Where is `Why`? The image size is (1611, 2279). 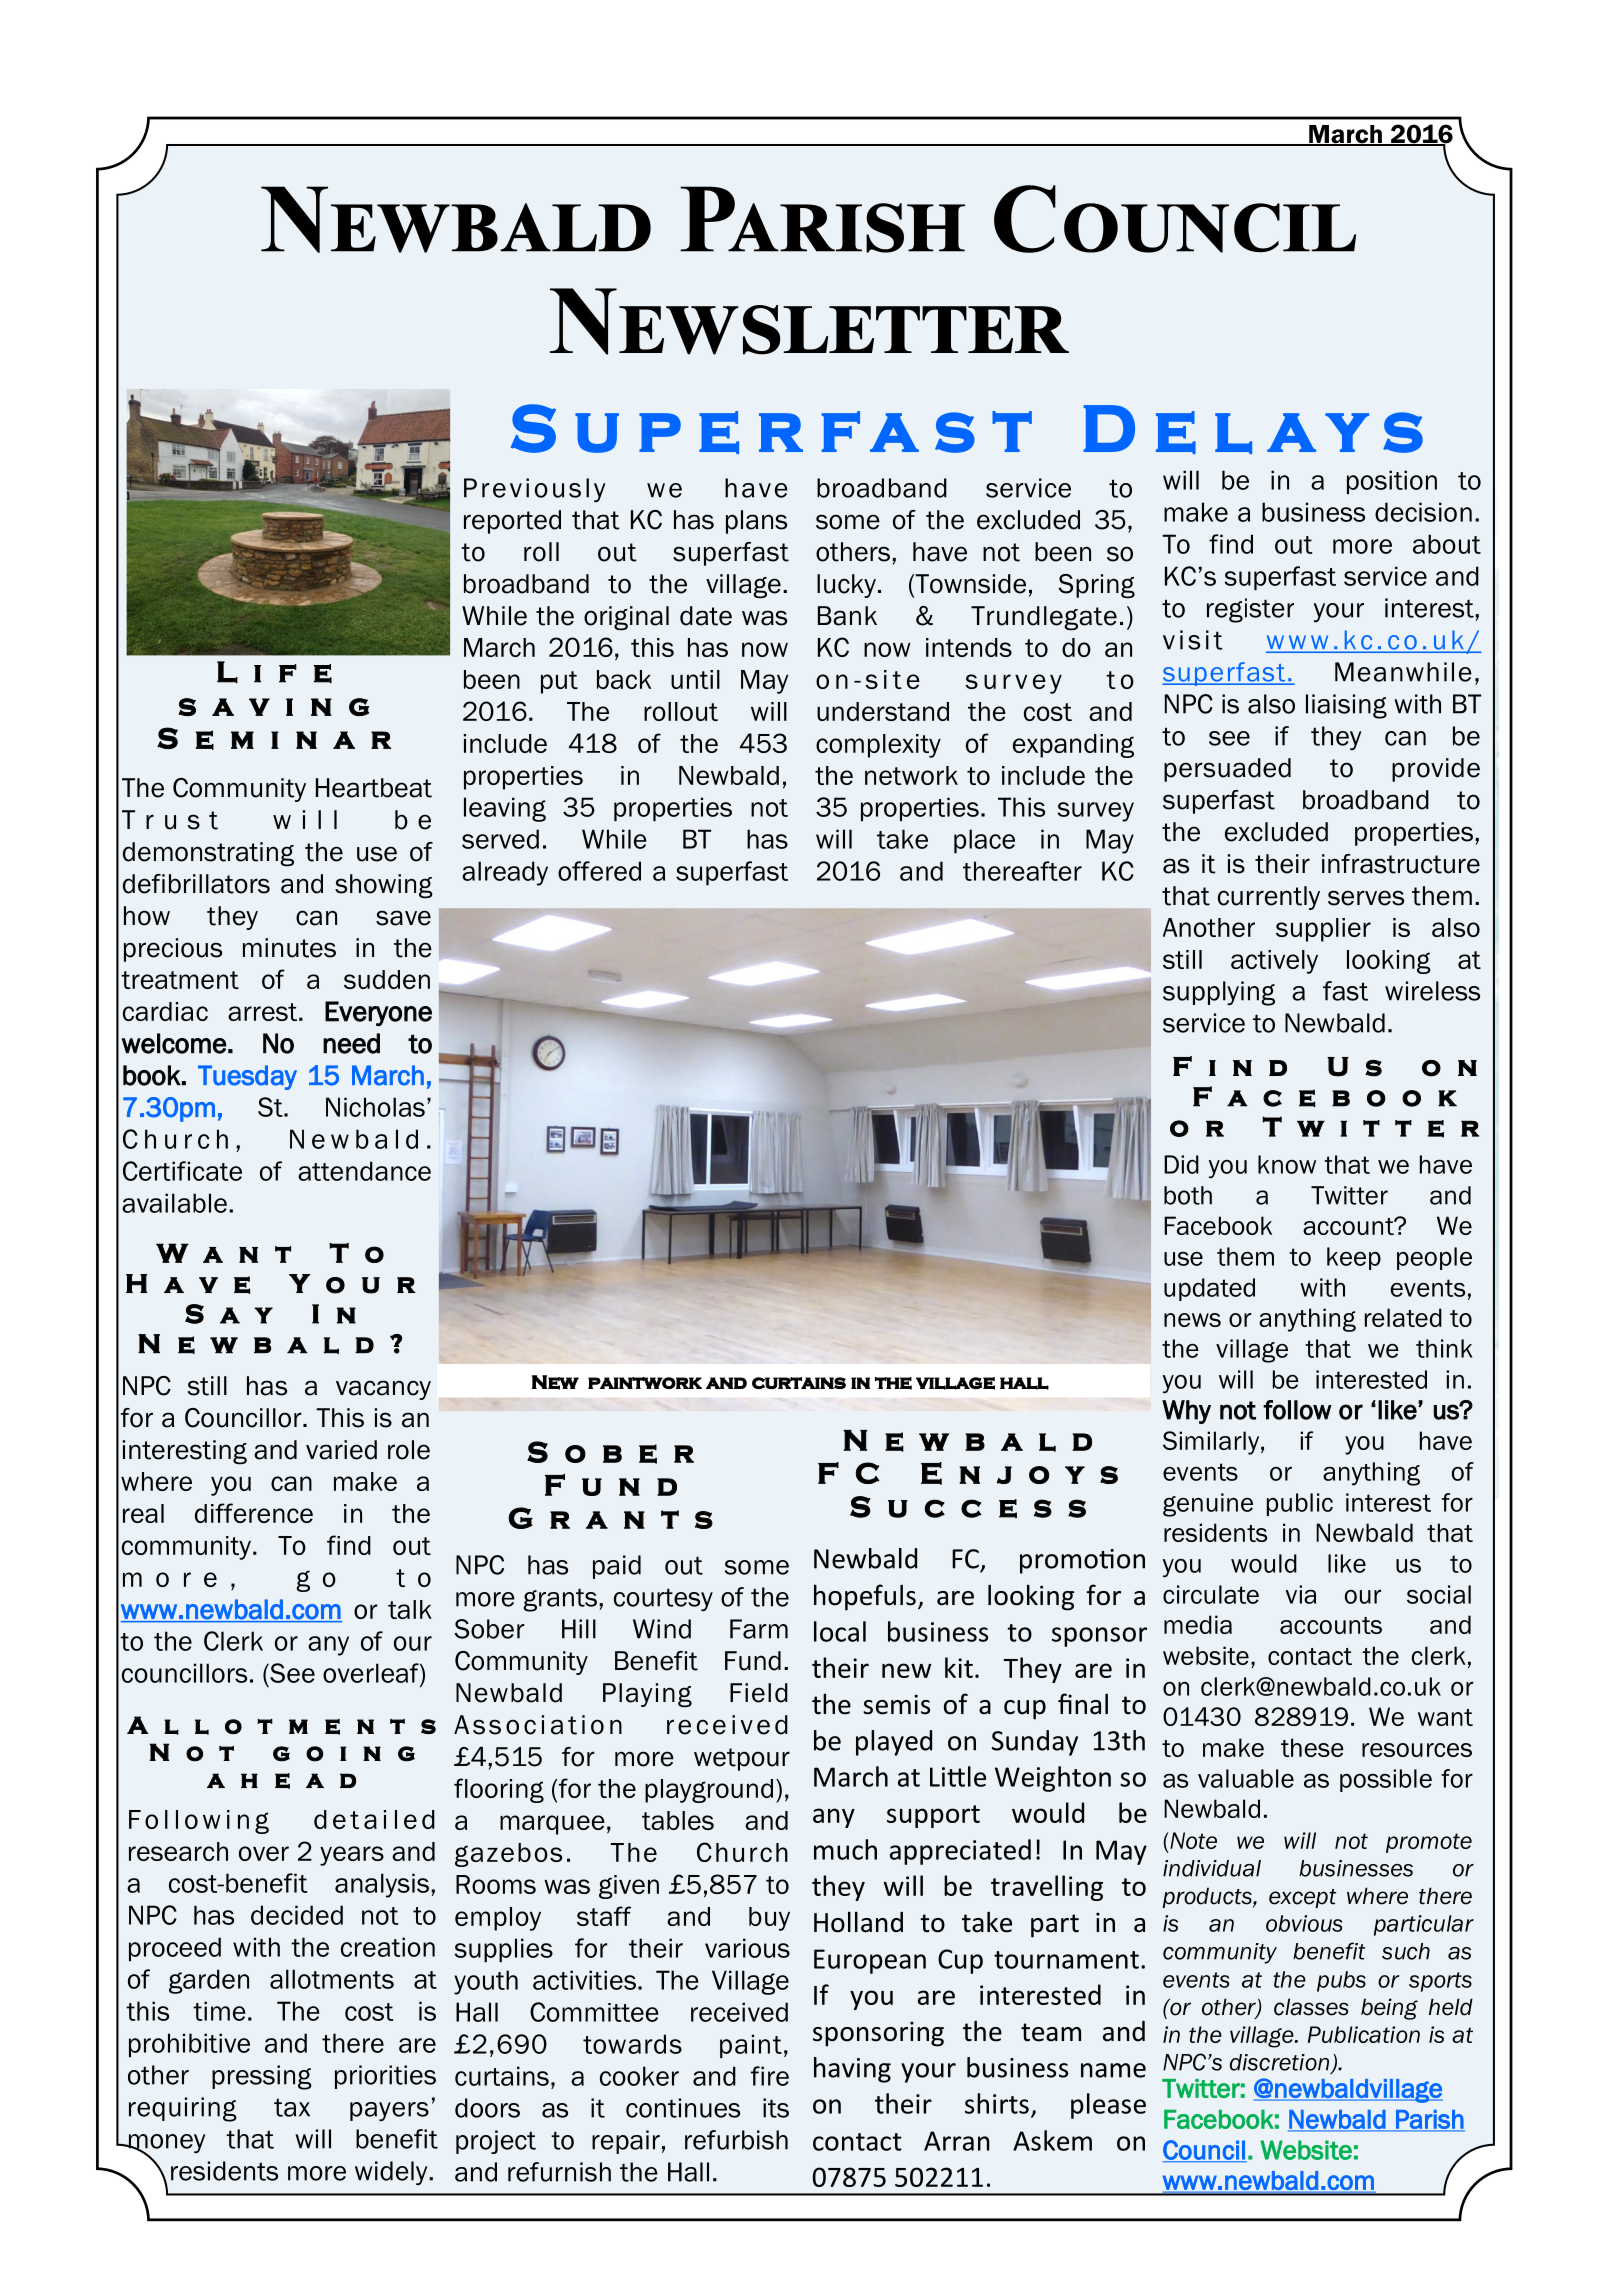
Why is located at coordinates (1186, 1412).
